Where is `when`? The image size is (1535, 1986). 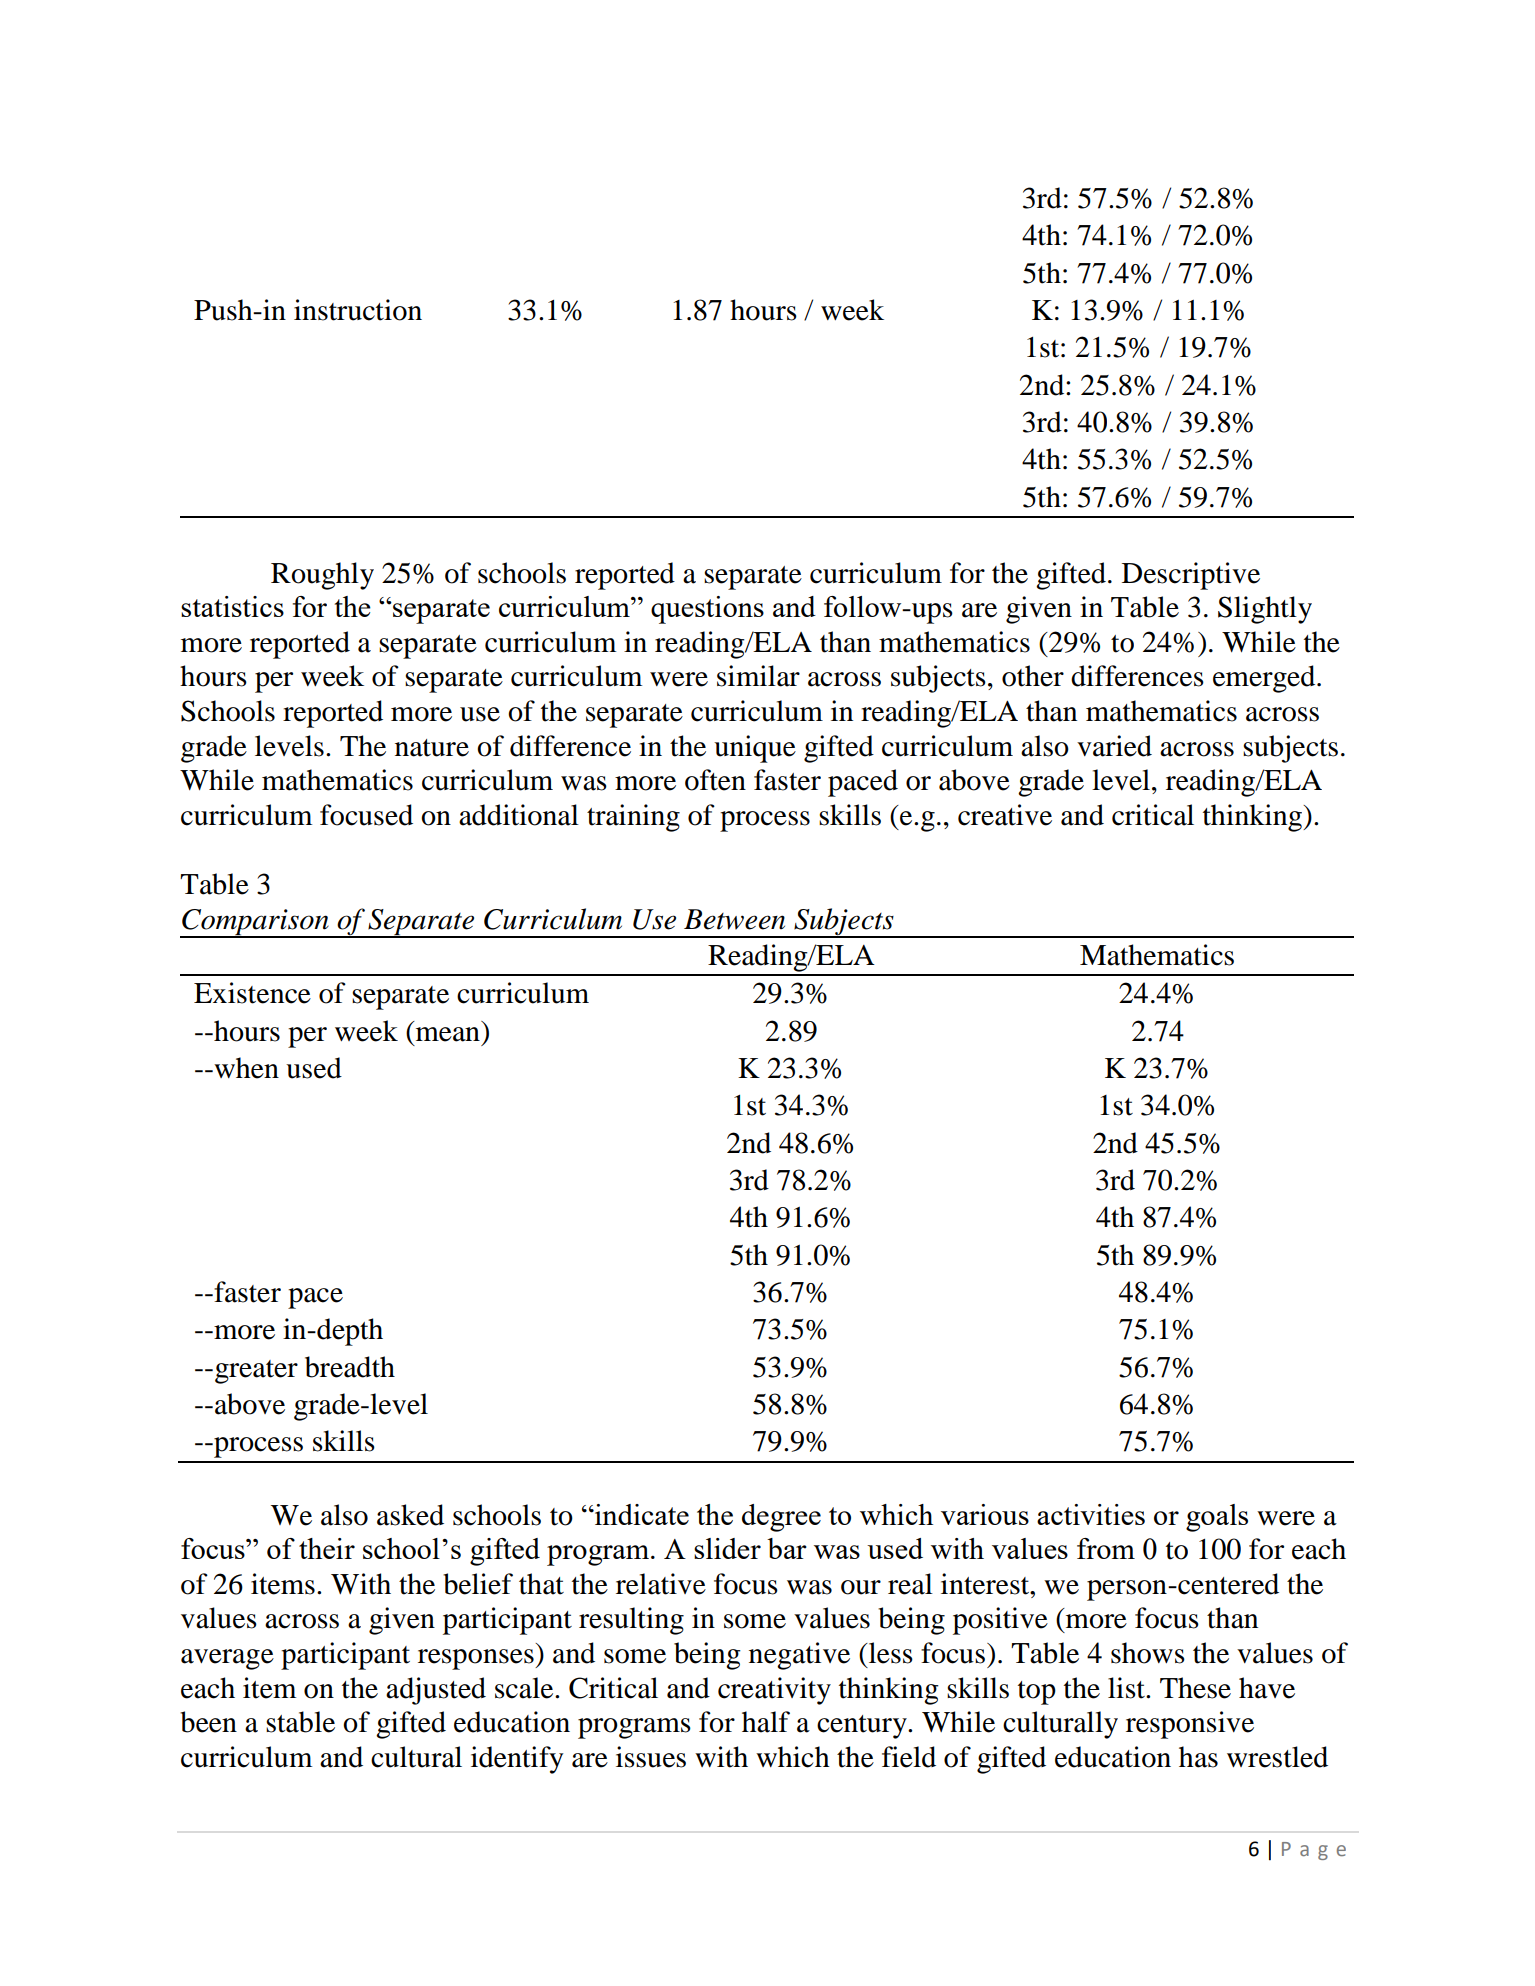 when is located at coordinates (245, 1068).
